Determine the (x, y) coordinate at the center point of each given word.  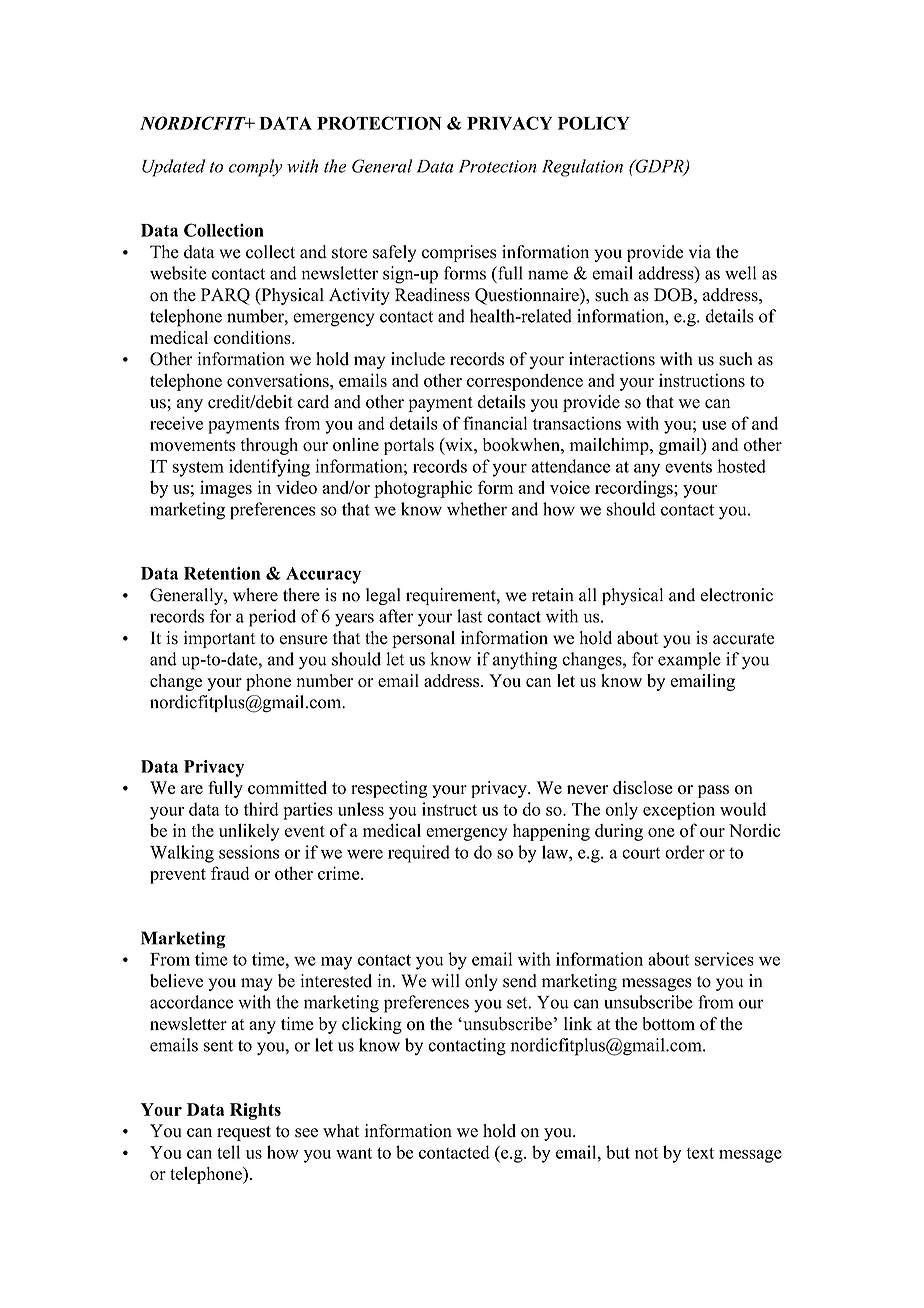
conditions (253, 337)
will (445, 980)
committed (287, 787)
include (418, 359)
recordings (635, 489)
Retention (222, 573)
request (244, 1133)
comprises (459, 253)
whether (477, 509)
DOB (673, 295)
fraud (230, 873)
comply (255, 168)
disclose (642, 787)
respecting (389, 789)
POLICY (594, 123)
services (724, 959)
